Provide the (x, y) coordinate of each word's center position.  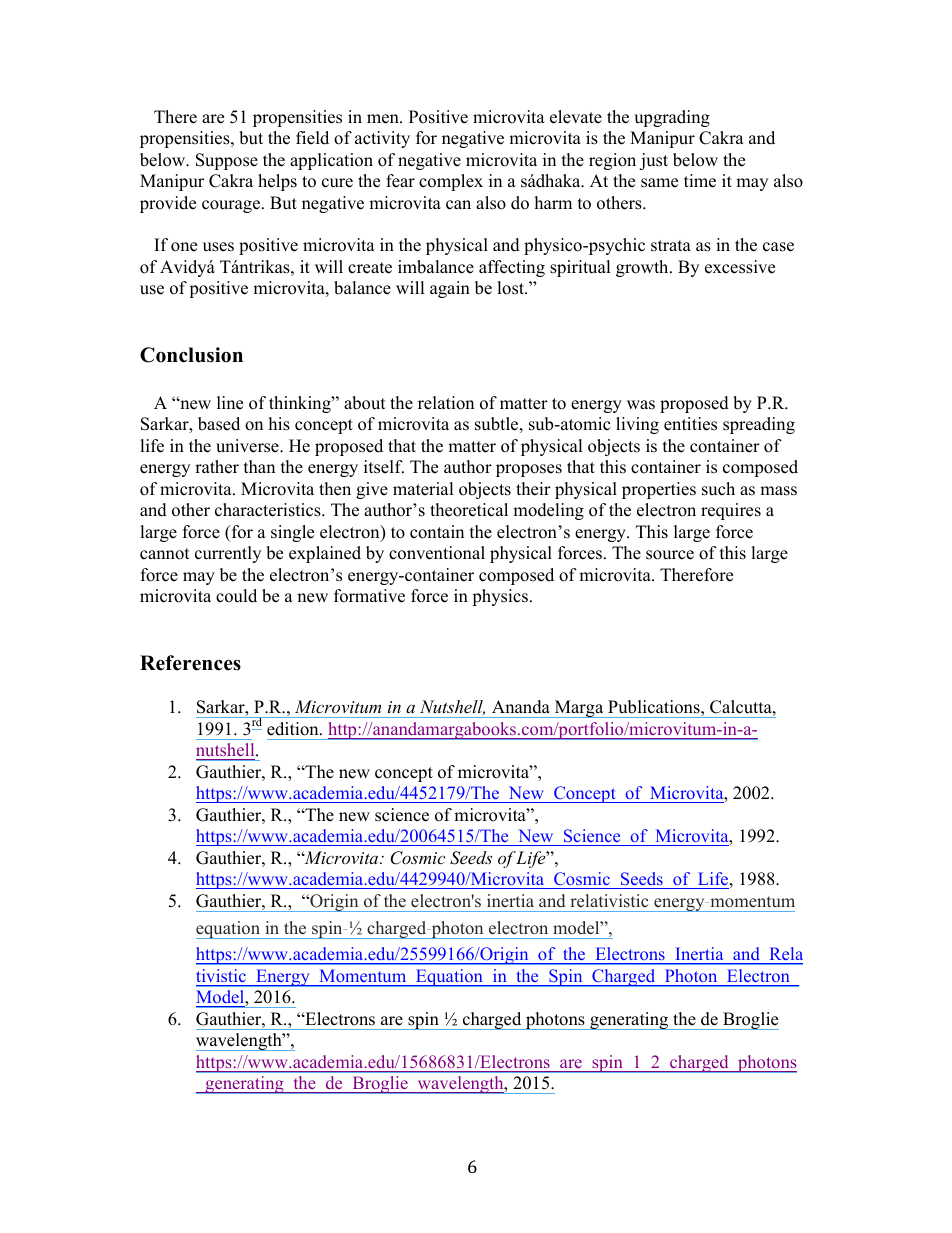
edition (294, 729)
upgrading (672, 118)
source (670, 555)
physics (500, 597)
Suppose (227, 161)
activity (382, 139)
